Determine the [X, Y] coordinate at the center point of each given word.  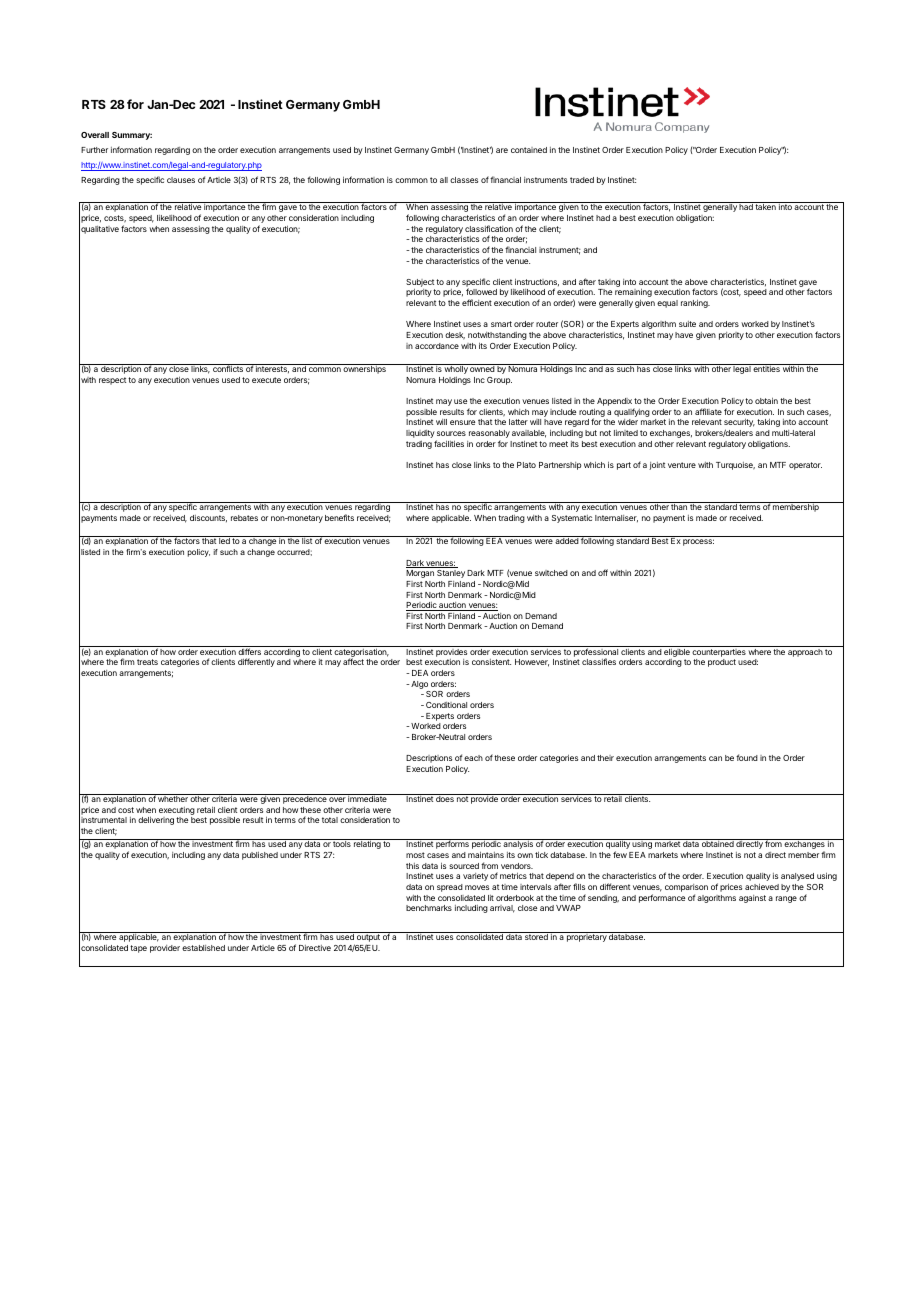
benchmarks [429, 908]
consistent [491, 662]
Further [94, 150]
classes [464, 180]
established [203, 948]
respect [112, 381]
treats [147, 662]
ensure [462, 422]
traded [582, 180]
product [722, 663]
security [739, 424]
